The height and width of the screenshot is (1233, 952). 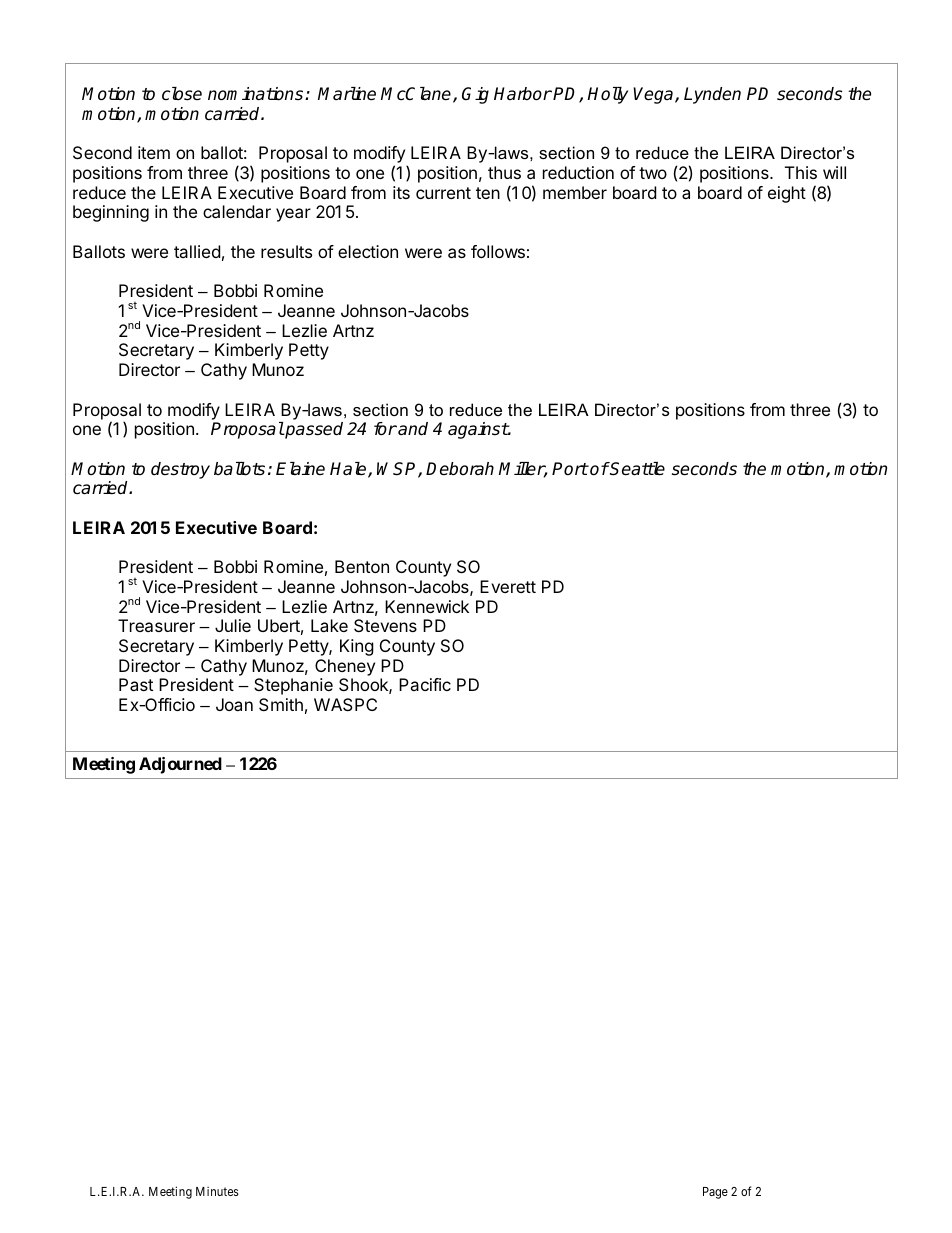 What do you see at coordinates (508, 586) in the screenshot?
I see `Everett` at bounding box center [508, 586].
